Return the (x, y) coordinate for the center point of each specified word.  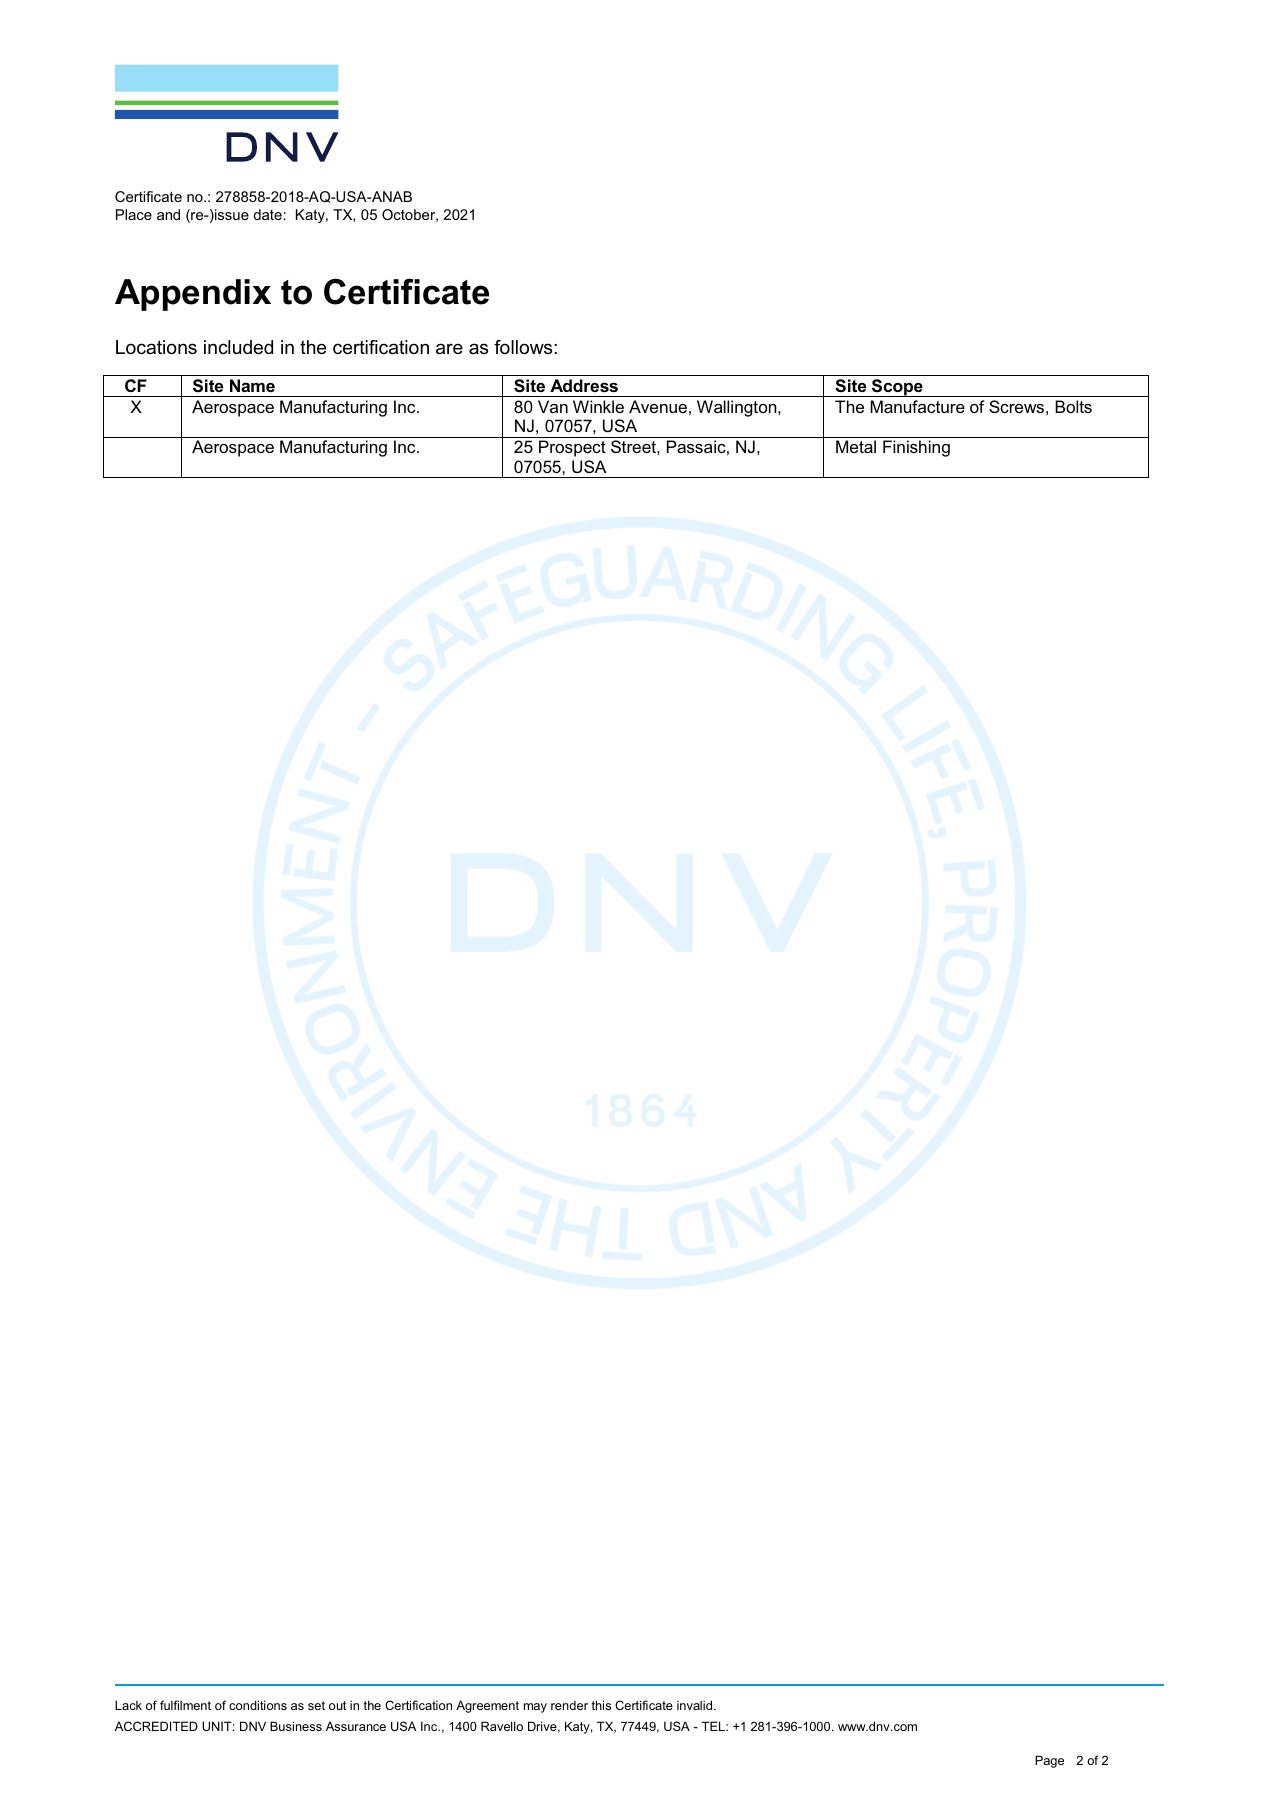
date (268, 214)
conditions (258, 1705)
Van (553, 406)
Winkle (598, 406)
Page (1049, 1761)
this (601, 1705)
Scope (897, 388)
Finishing (916, 448)
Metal (856, 446)
